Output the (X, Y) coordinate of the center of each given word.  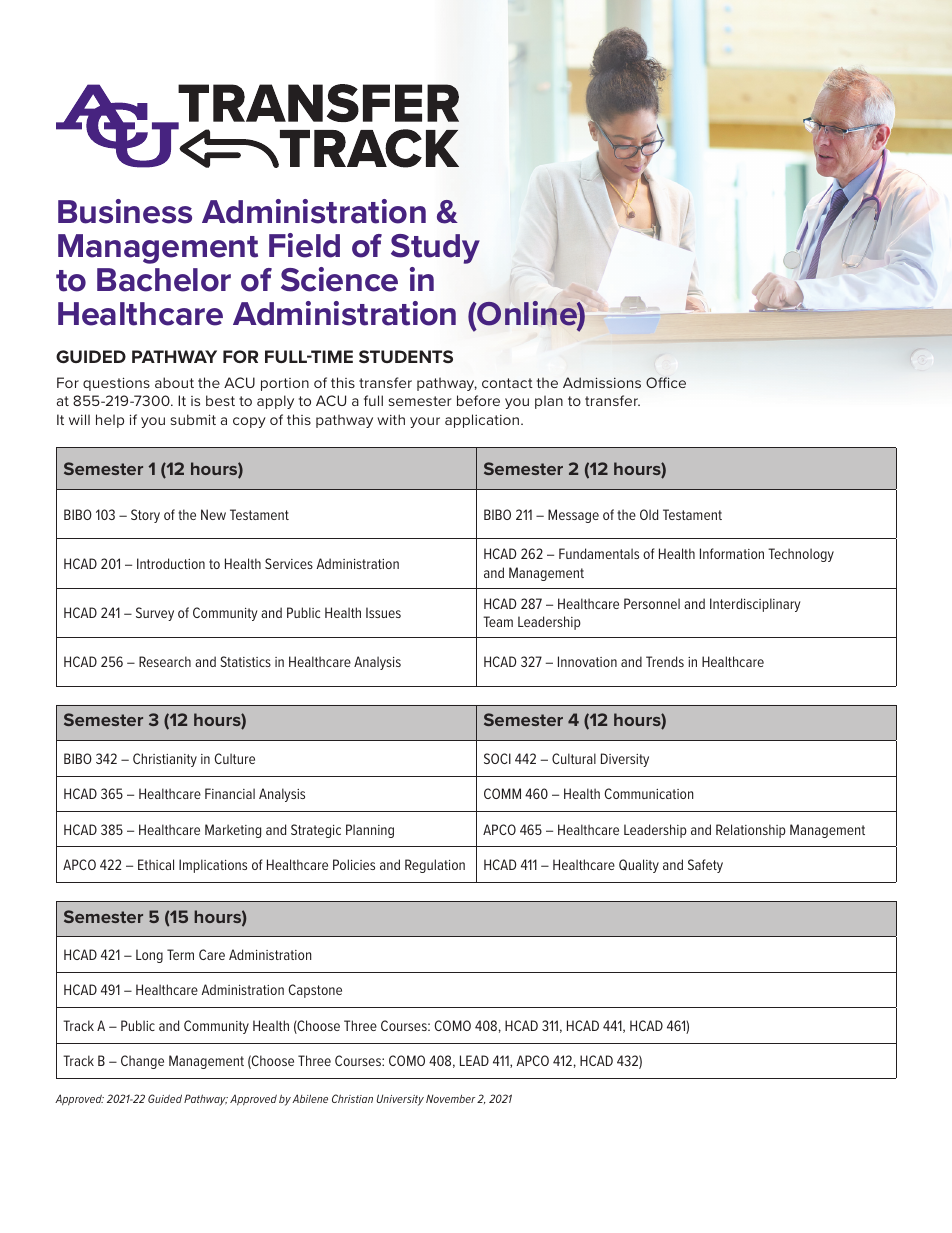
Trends (665, 661)
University (400, 1100)
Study (435, 249)
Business (125, 211)
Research (165, 661)
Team (498, 621)
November (450, 1098)
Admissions (602, 382)
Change (142, 1062)
